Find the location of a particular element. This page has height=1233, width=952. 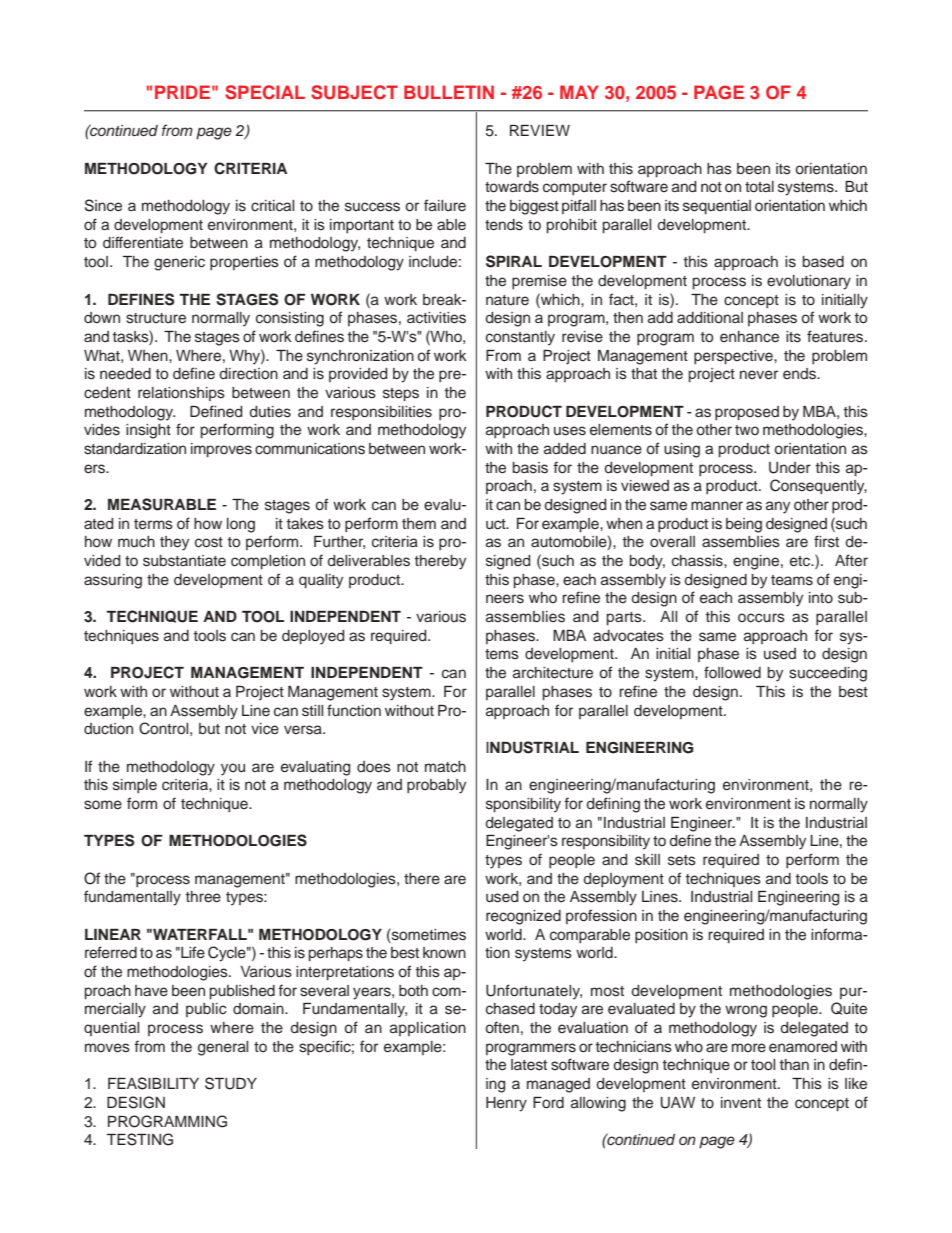

STUDY is located at coordinates (231, 1083).
